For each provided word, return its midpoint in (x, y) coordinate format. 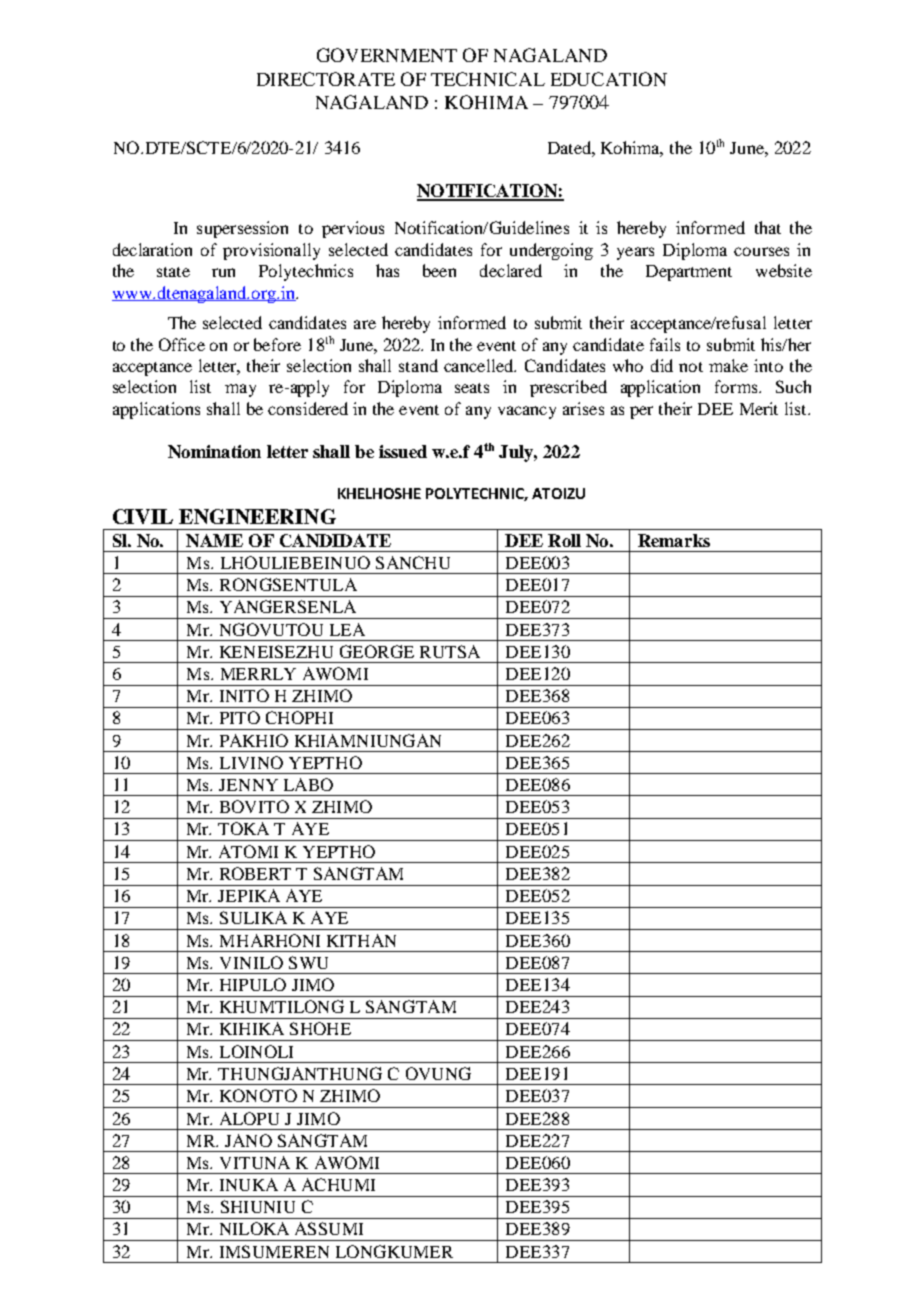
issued (403, 451)
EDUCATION (609, 79)
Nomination (214, 451)
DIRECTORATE (326, 79)
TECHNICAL (488, 79)
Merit (759, 408)
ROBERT (255, 873)
